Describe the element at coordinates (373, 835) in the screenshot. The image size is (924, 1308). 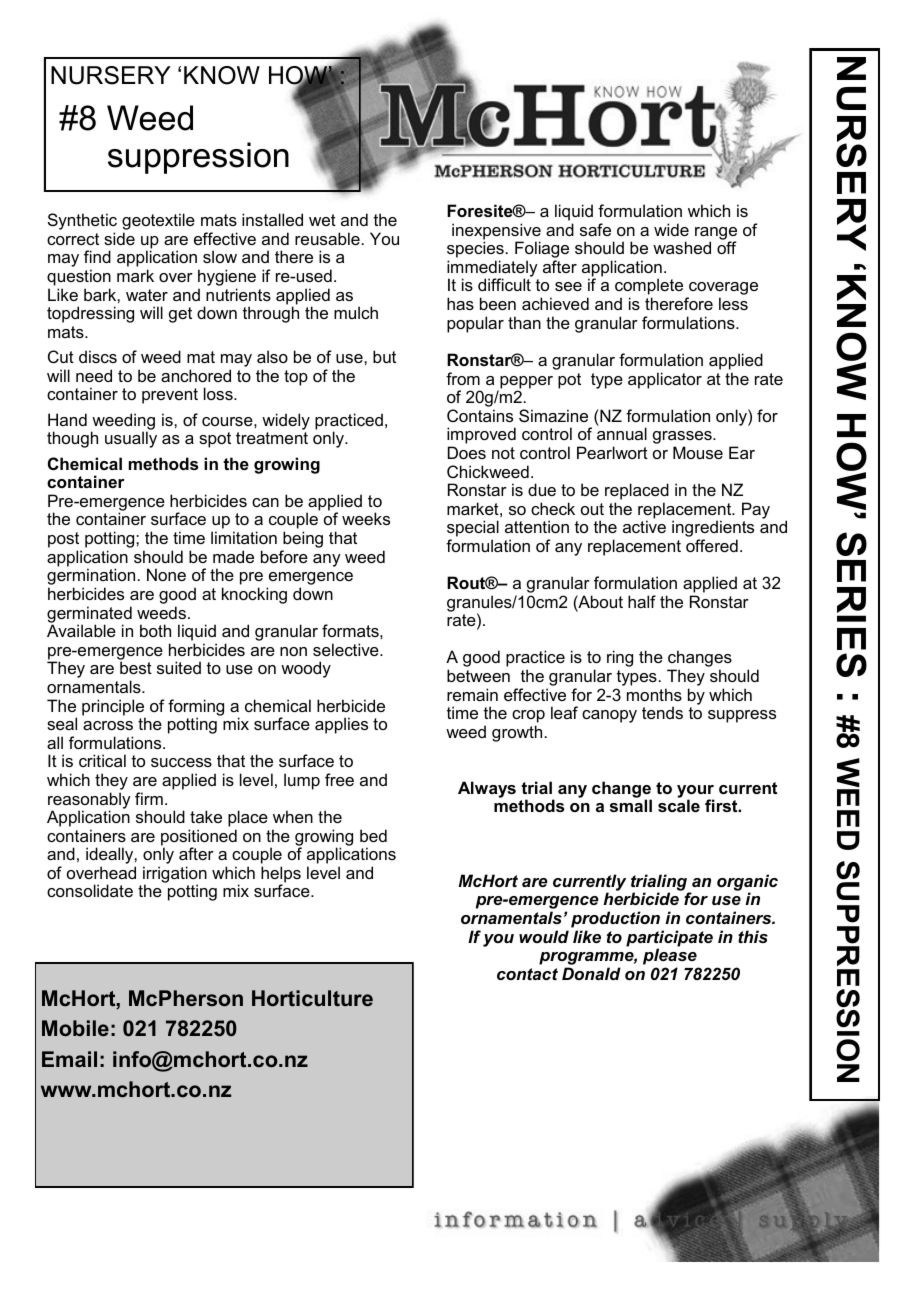
I see `bed` at that location.
